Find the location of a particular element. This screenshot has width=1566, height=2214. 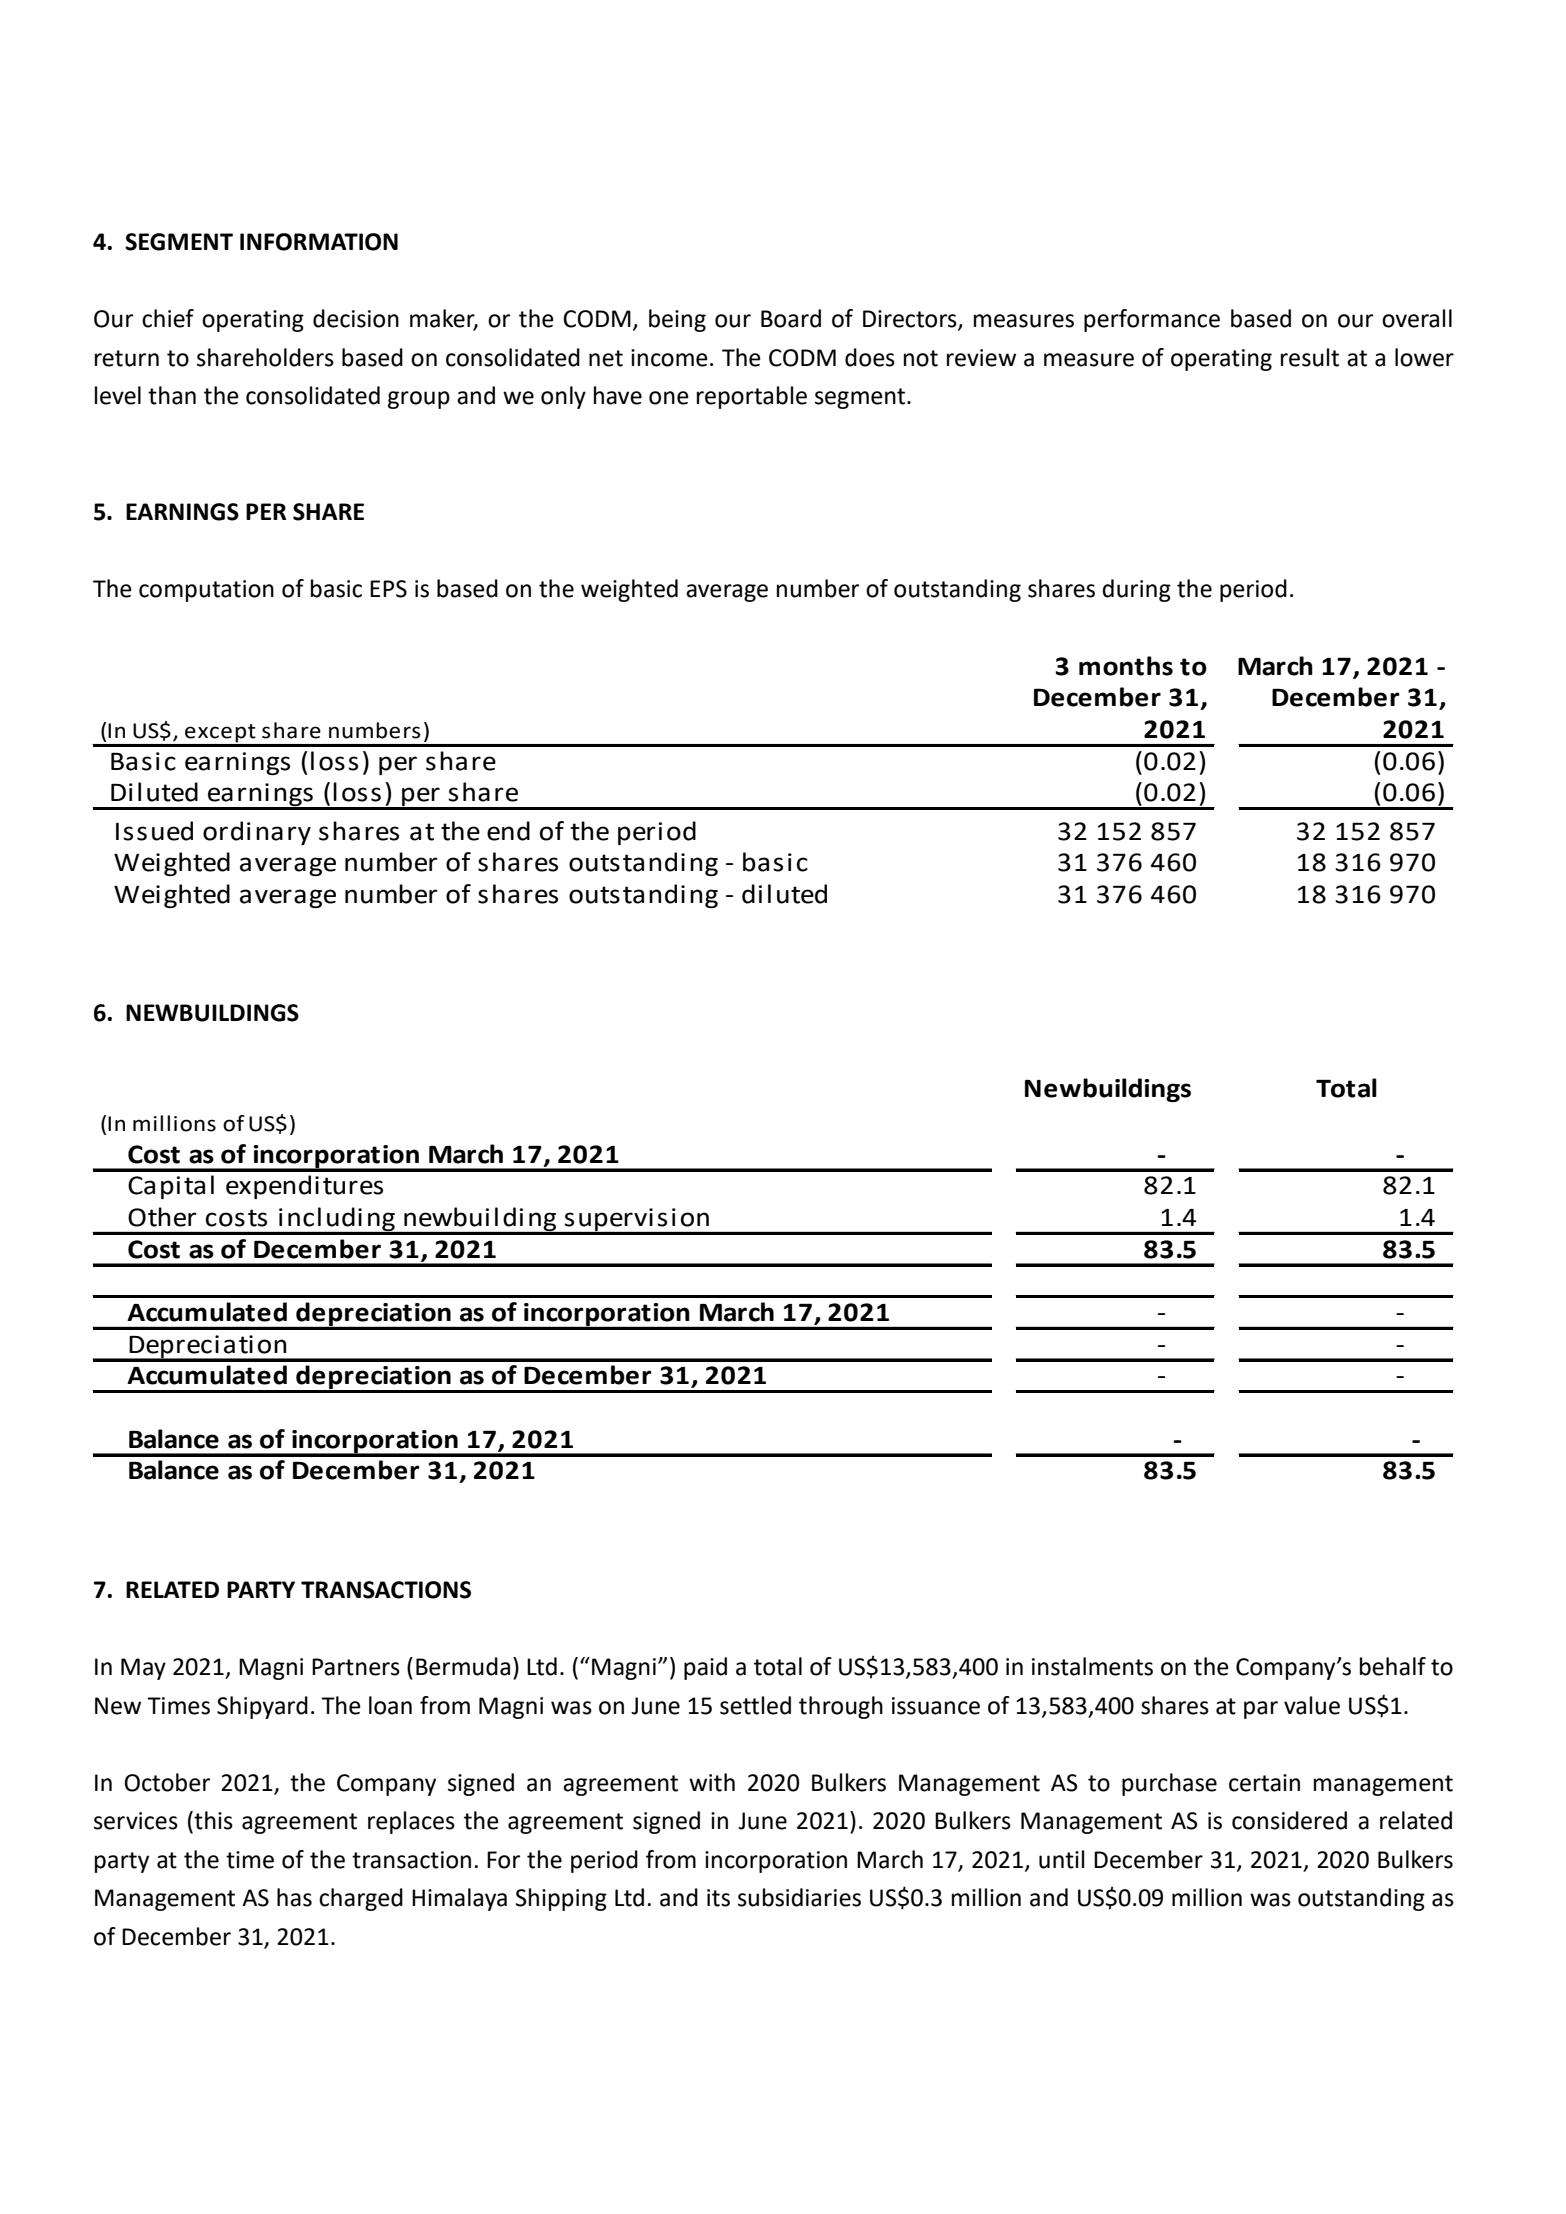

considered is located at coordinates (1289, 1820).
